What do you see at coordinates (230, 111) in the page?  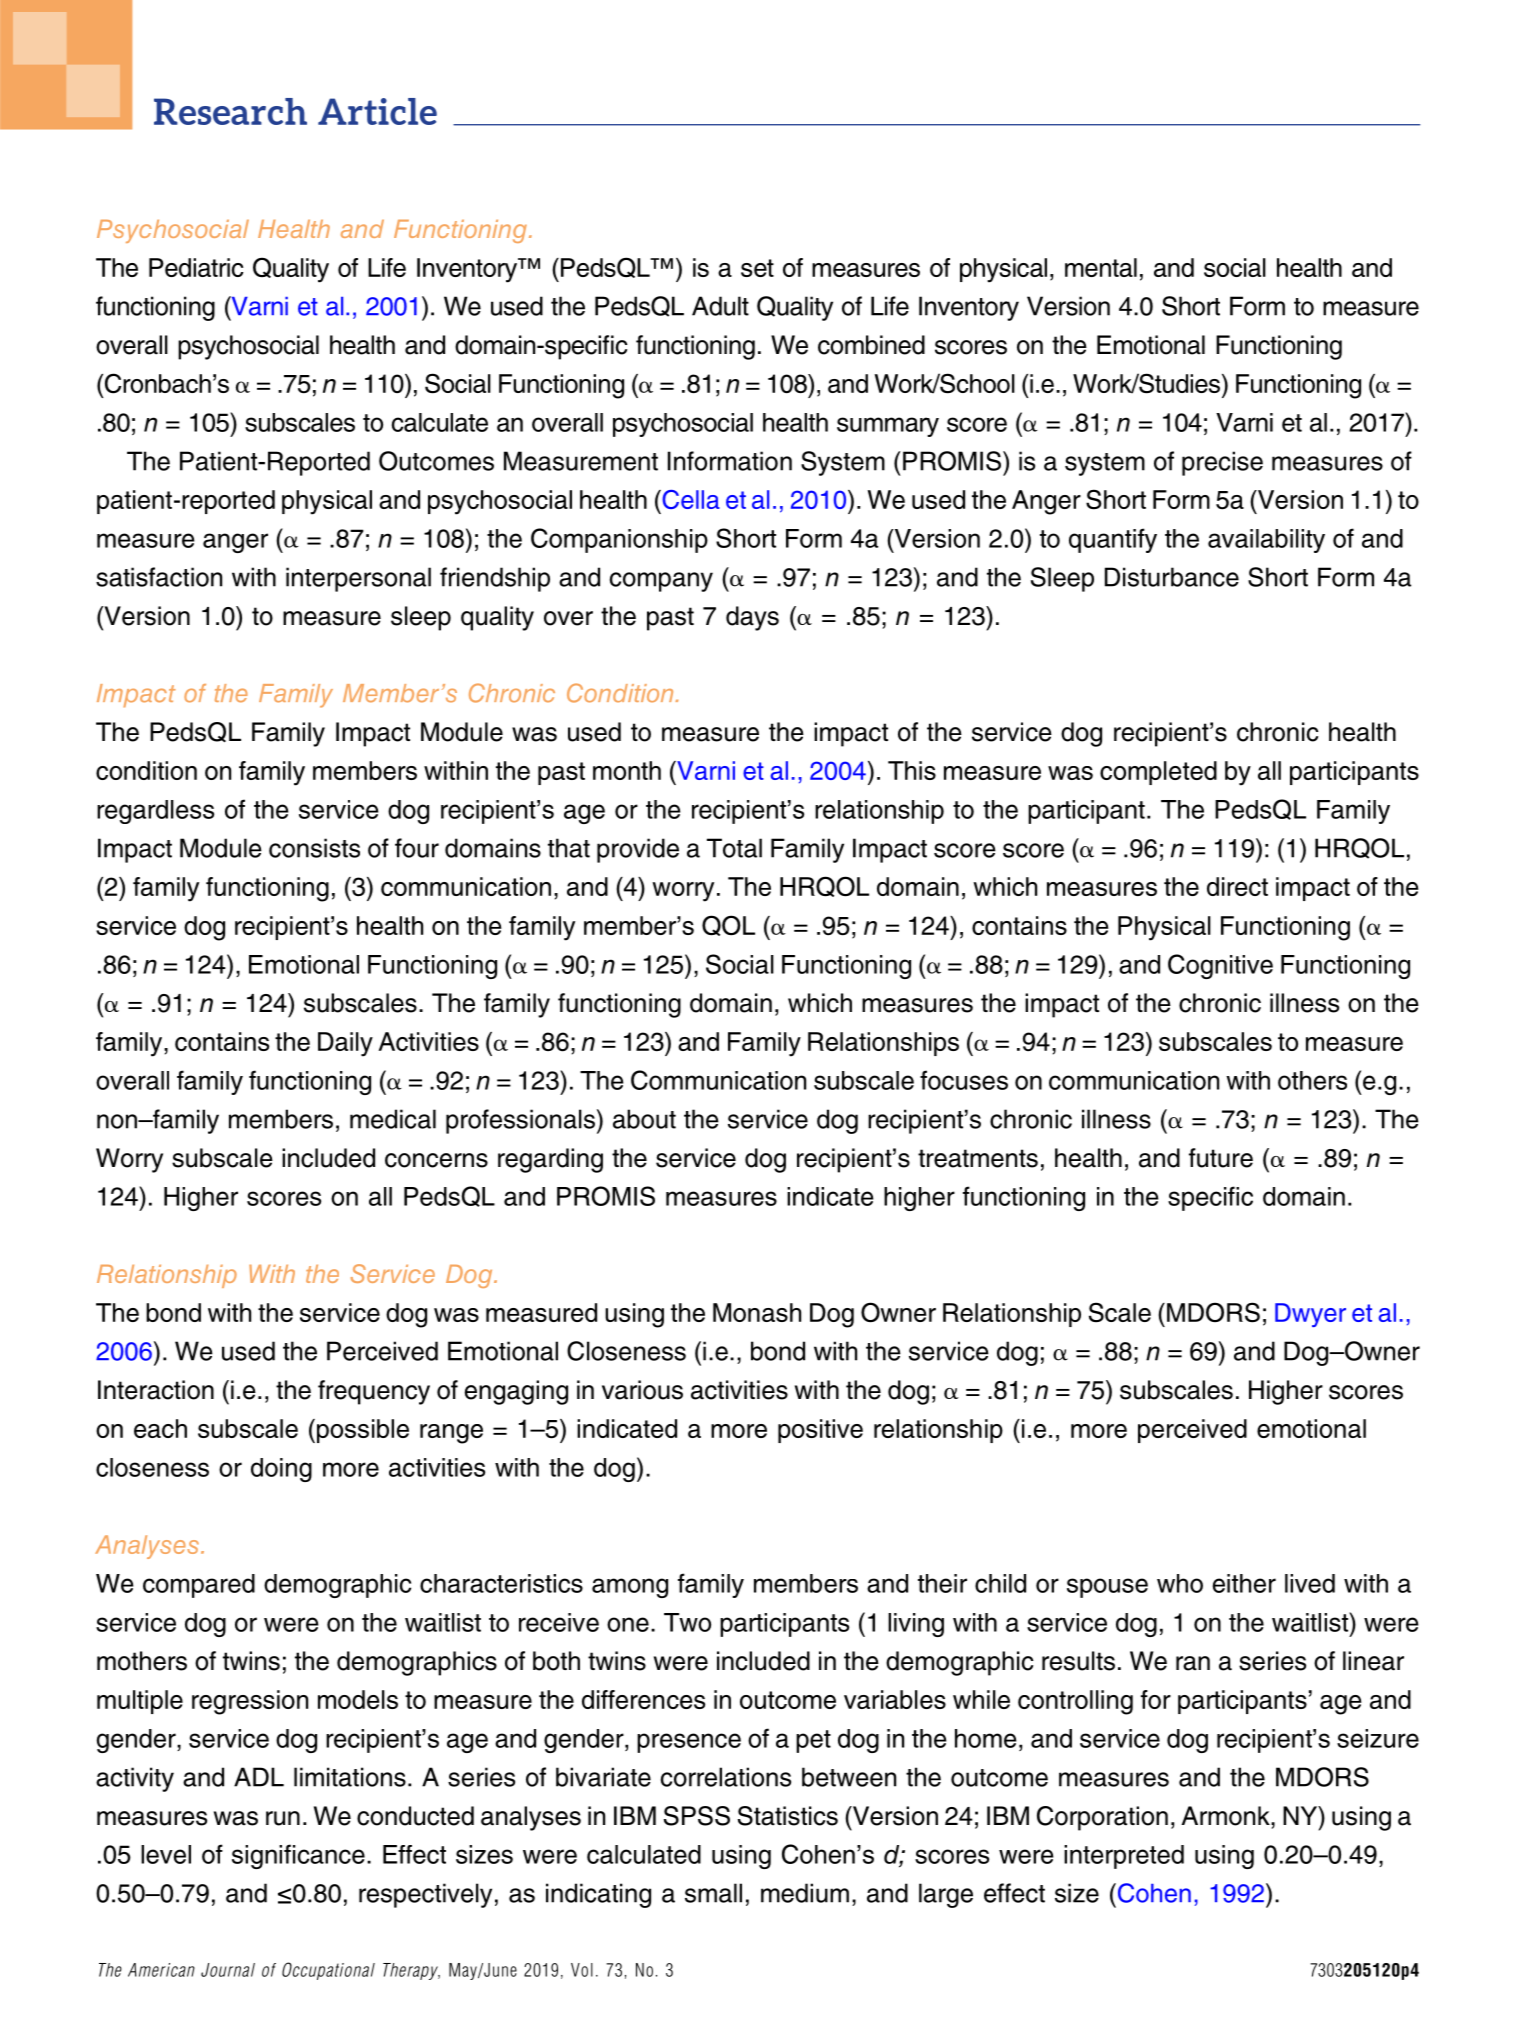 I see `Research` at bounding box center [230, 111].
